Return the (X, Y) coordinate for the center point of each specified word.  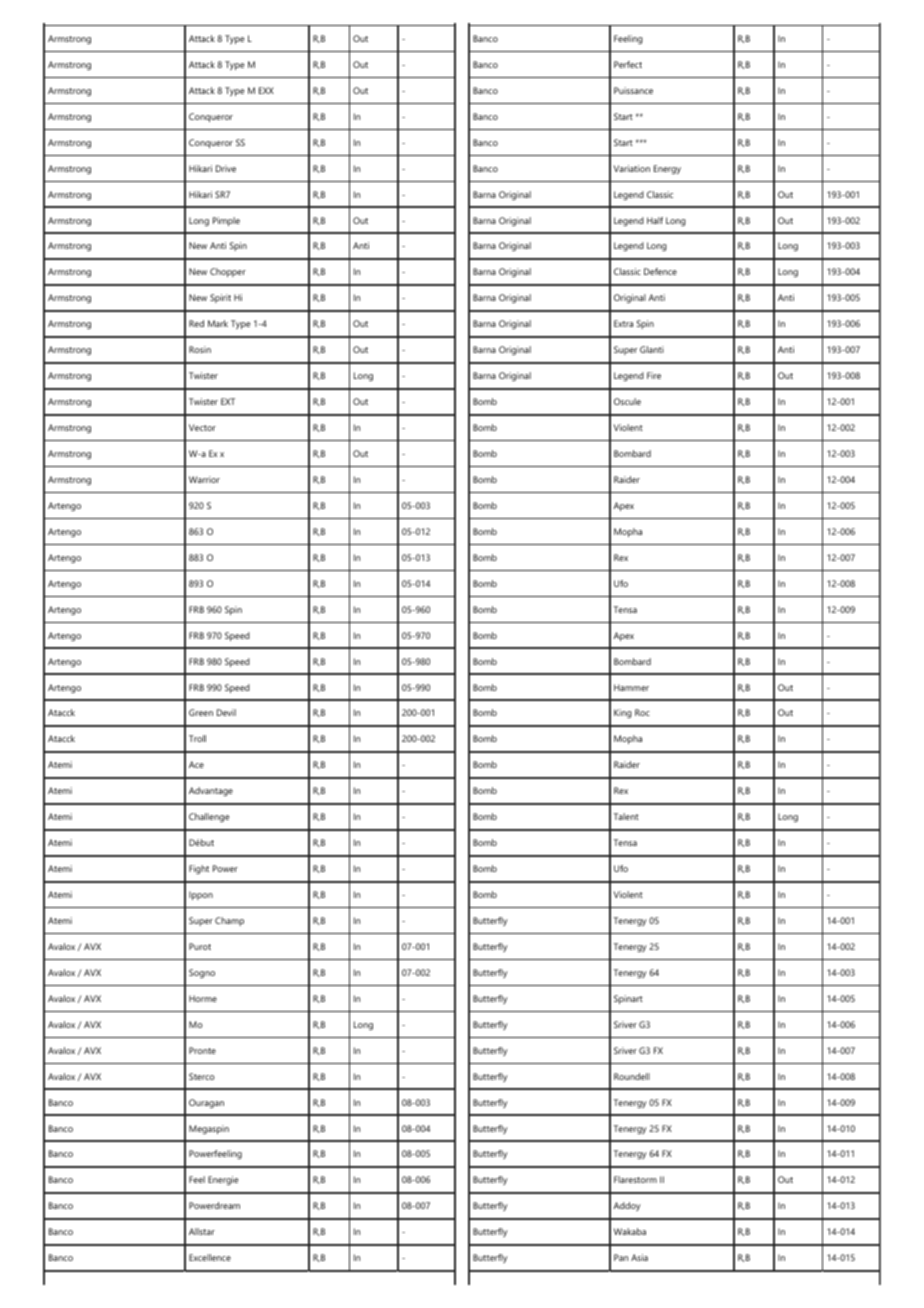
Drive (226, 168)
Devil (226, 712)
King (623, 713)
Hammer (631, 687)
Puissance (633, 90)
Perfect (628, 64)
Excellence (210, 1257)
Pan (621, 1257)
